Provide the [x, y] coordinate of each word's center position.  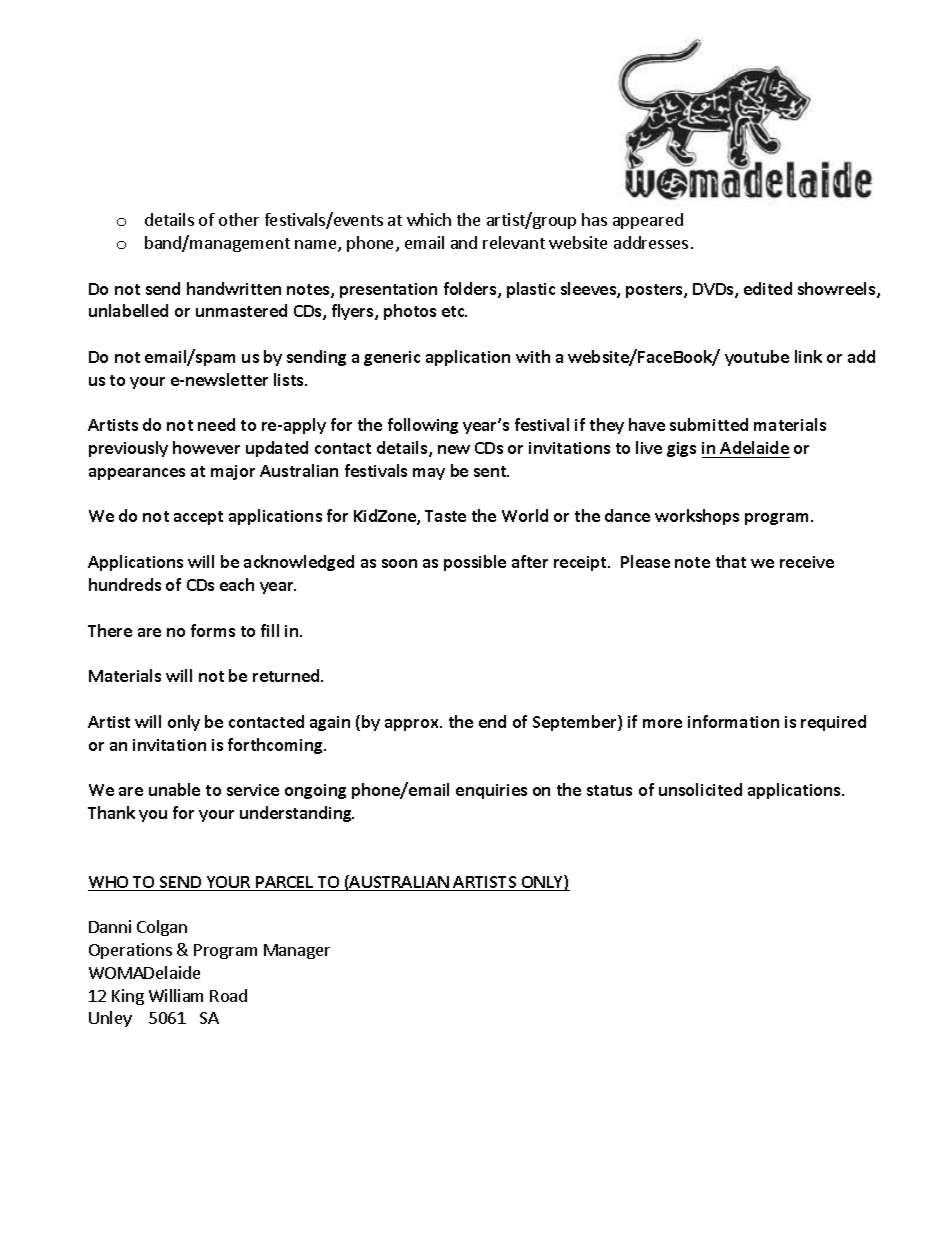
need [216, 424]
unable [174, 789]
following [423, 426]
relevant [514, 242]
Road [228, 995]
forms [213, 630]
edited [768, 288]
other [239, 219]
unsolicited [700, 789]
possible [475, 563]
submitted [709, 424]
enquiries [491, 791]
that [731, 561]
